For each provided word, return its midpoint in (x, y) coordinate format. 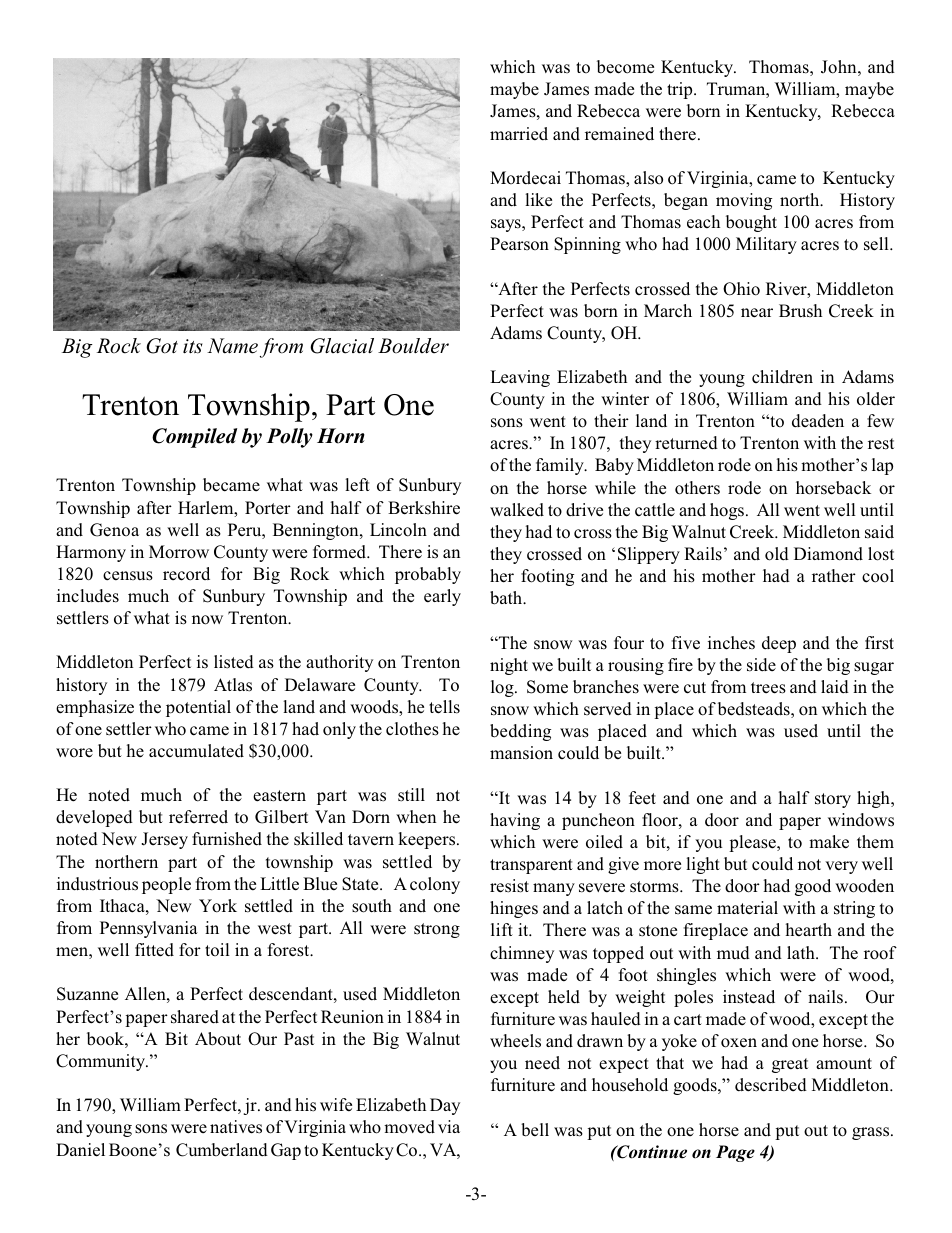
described (771, 1085)
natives (236, 1127)
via (449, 1126)
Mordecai (525, 178)
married (519, 133)
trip (681, 90)
